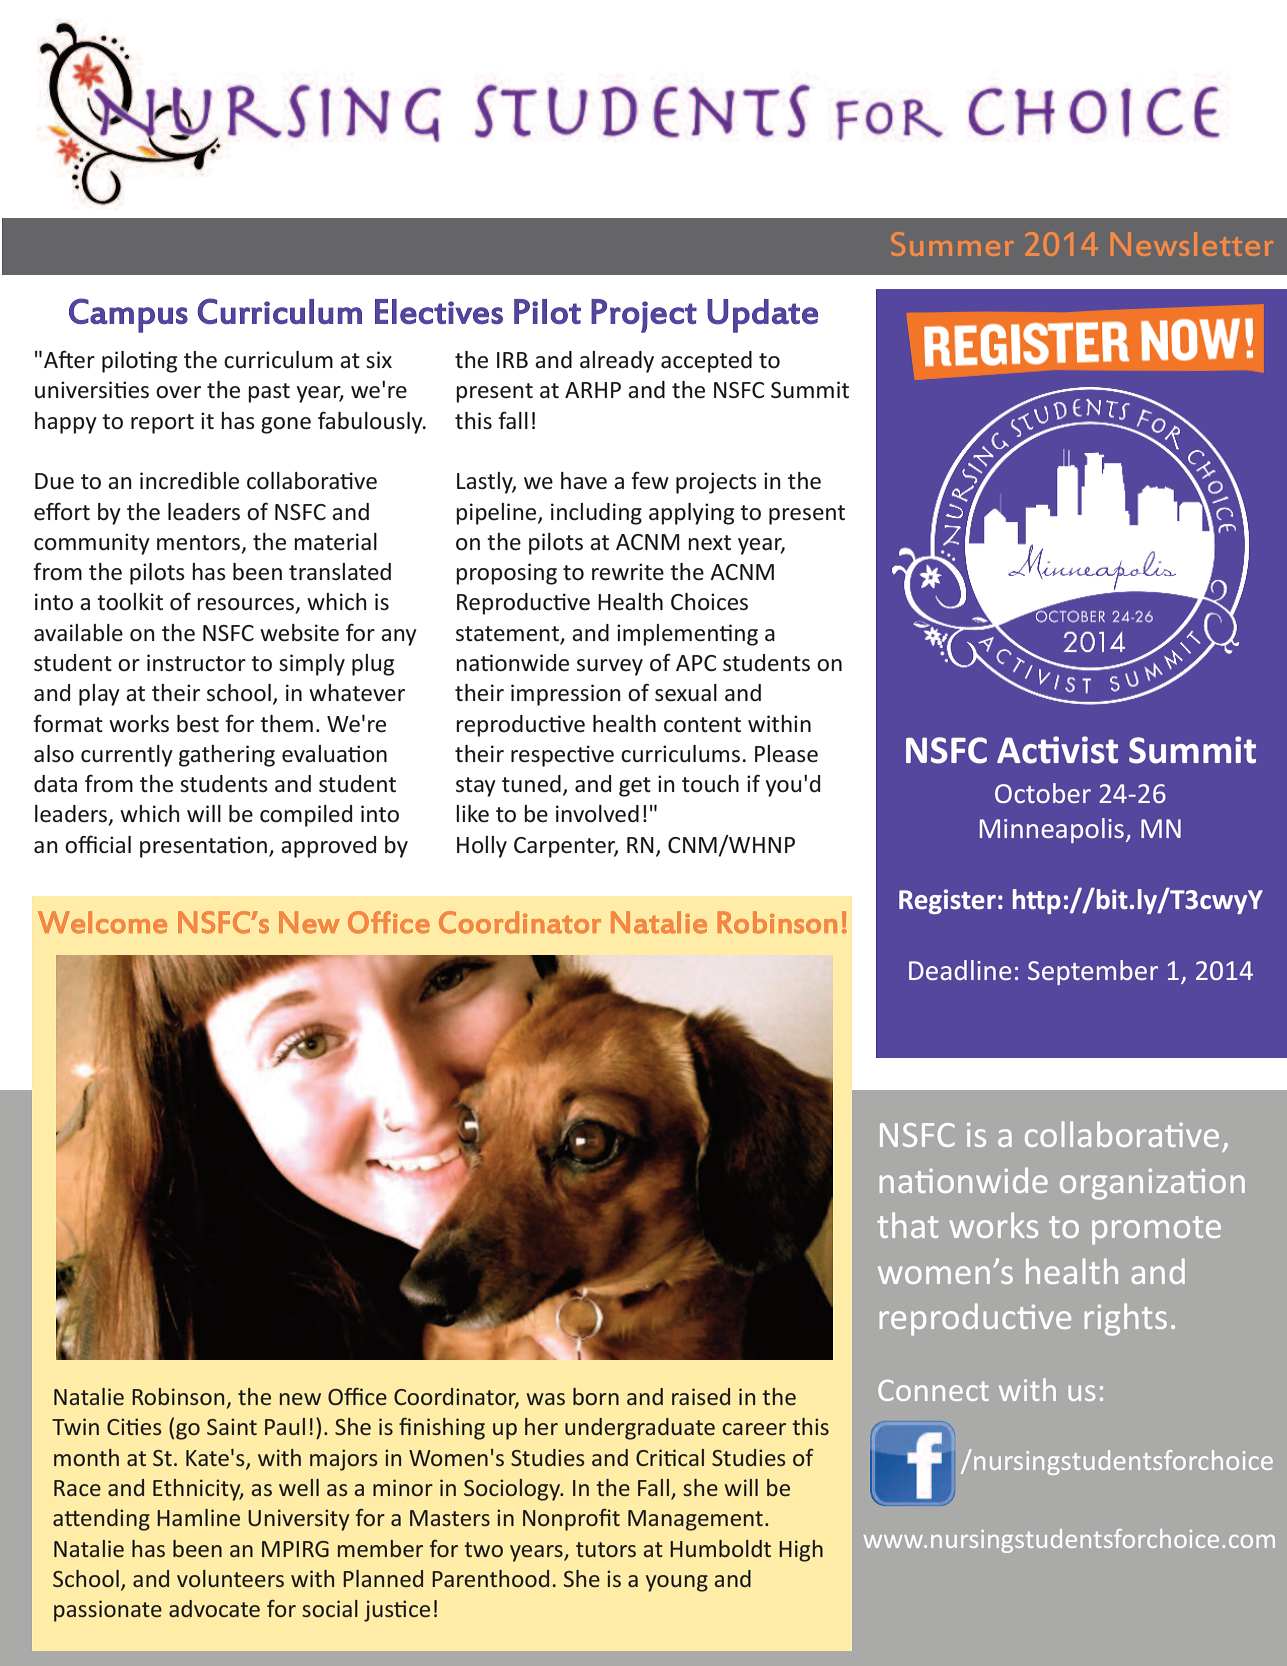  I want to click on Update, so click(762, 316).
